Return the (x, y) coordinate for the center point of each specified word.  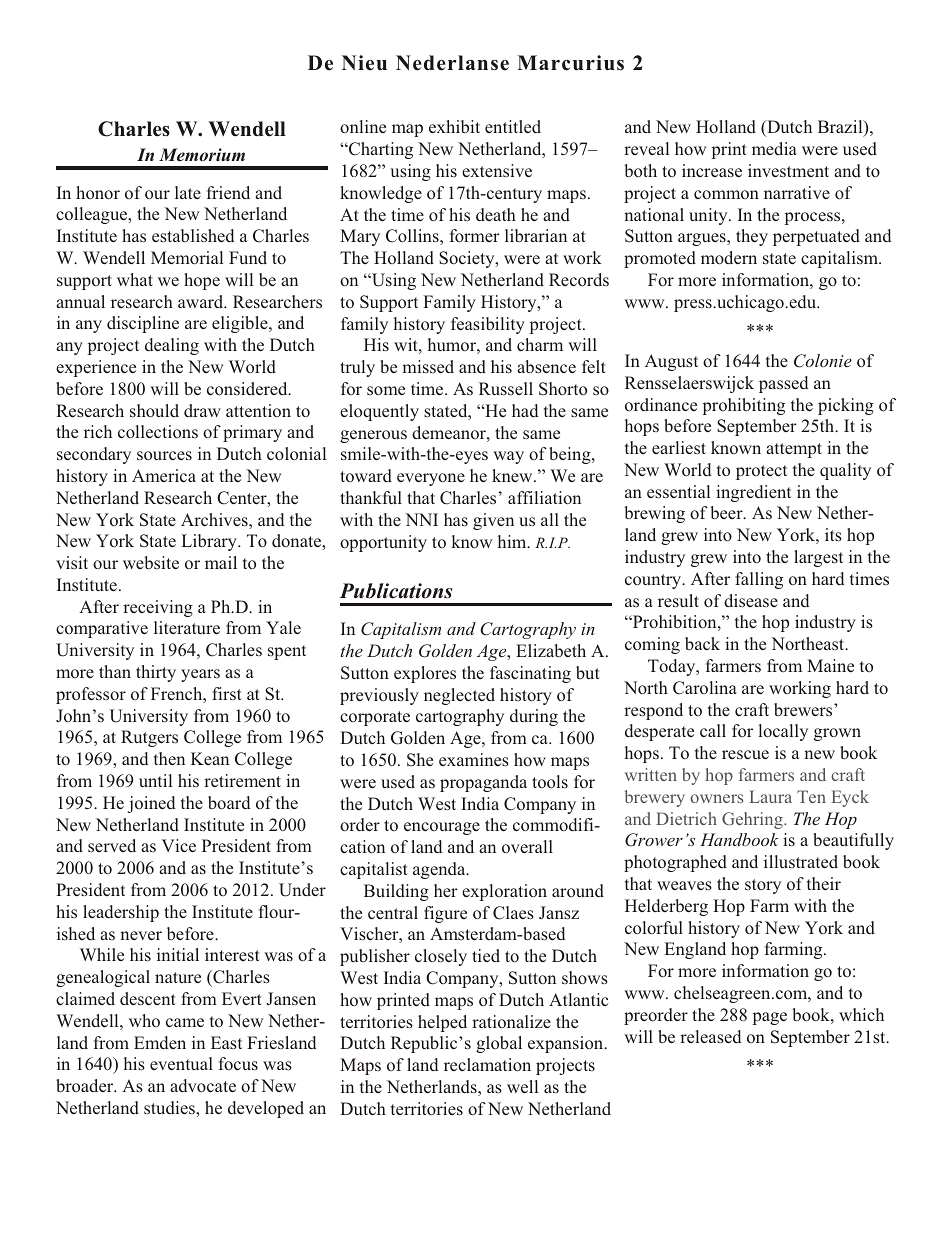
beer (727, 513)
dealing (172, 346)
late (188, 192)
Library (210, 542)
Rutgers (149, 738)
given (493, 521)
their (824, 883)
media (774, 148)
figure (445, 914)
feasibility (488, 325)
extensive (497, 171)
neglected (459, 696)
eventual (181, 1064)
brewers (804, 710)
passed (784, 384)
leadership (121, 913)
